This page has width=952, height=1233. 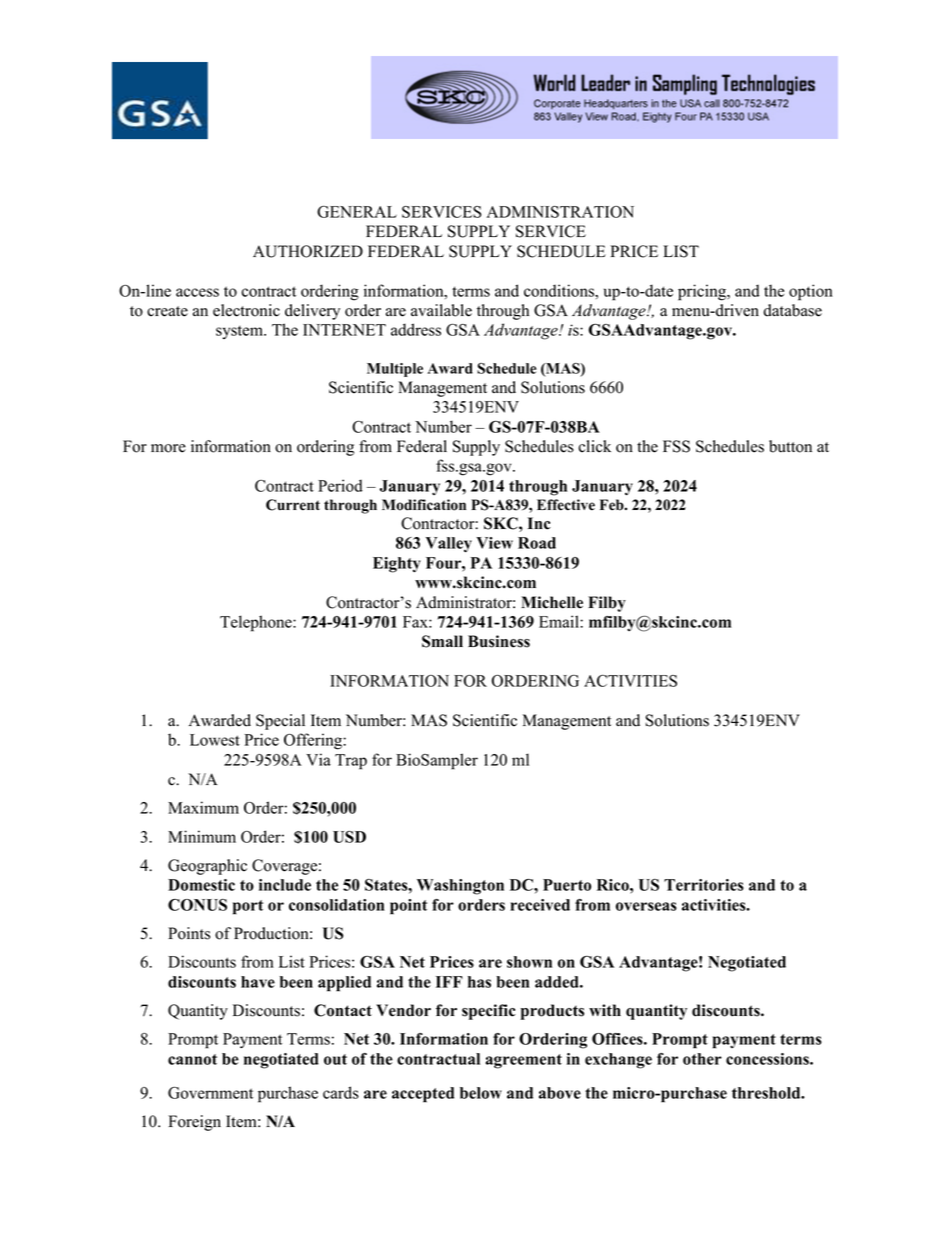 What do you see at coordinates (481, 1093) in the page?
I see `below` at bounding box center [481, 1093].
